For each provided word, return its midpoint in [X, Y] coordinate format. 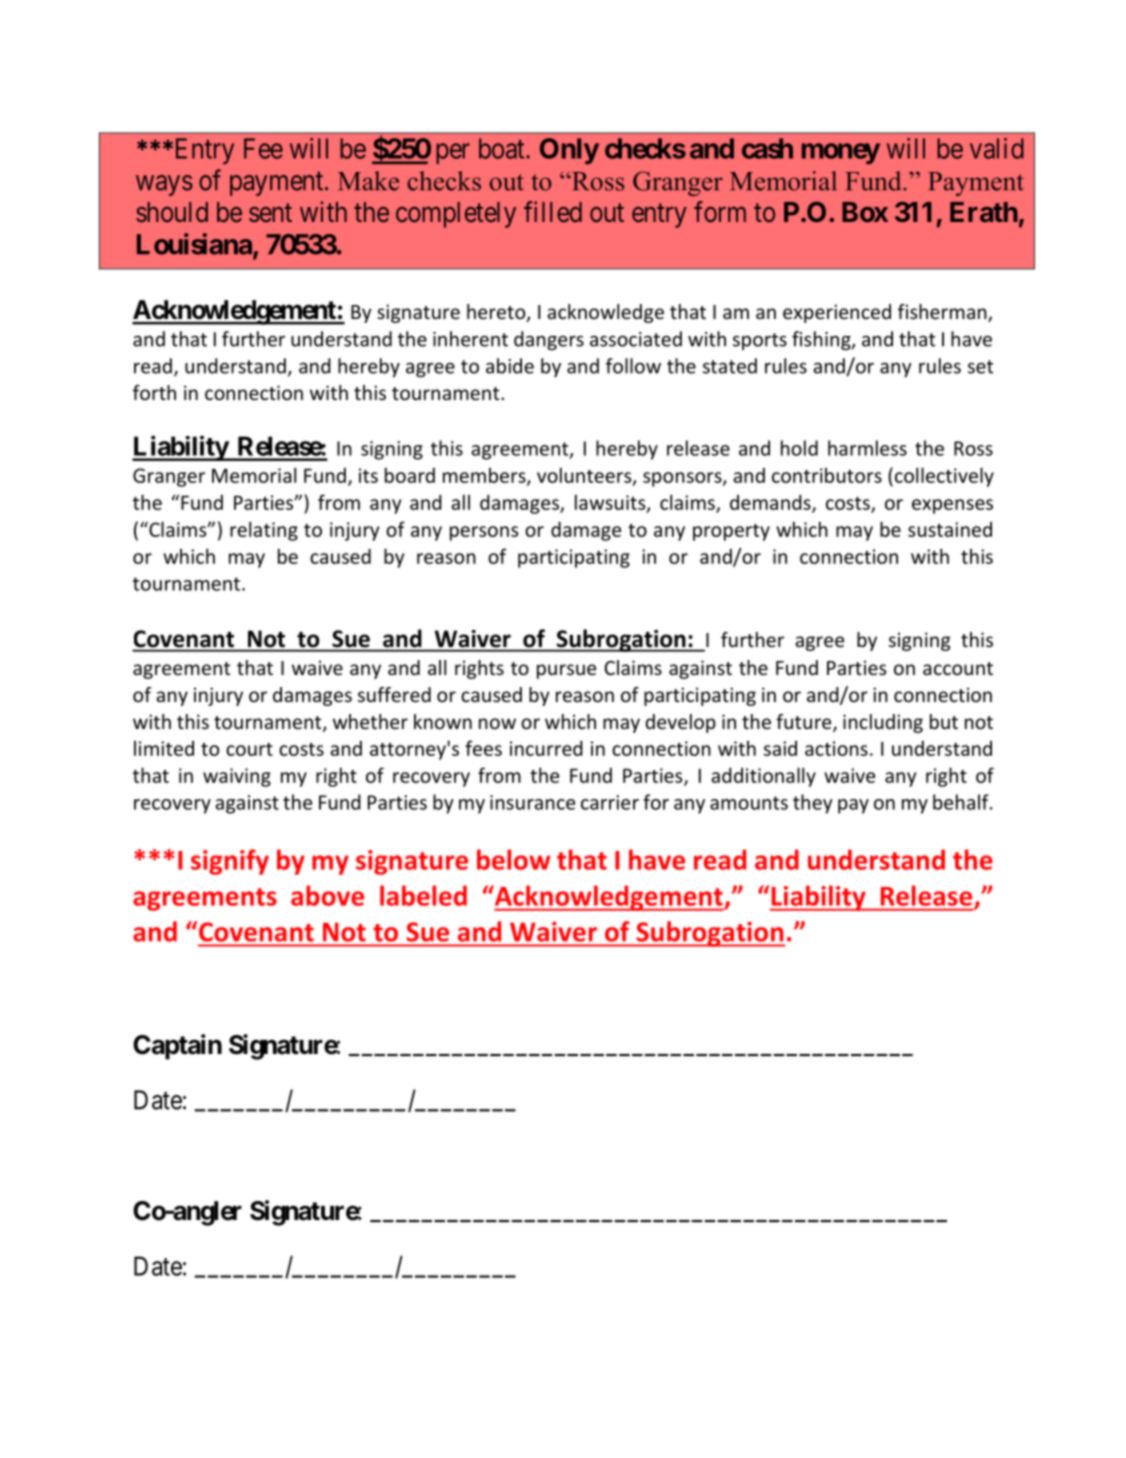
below [514, 859]
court [249, 749]
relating [264, 531]
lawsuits [611, 503]
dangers [549, 340]
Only [569, 151]
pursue [566, 671]
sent [270, 213]
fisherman [943, 313]
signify [230, 862]
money [841, 153]
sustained [950, 529]
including [883, 723]
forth [154, 392]
